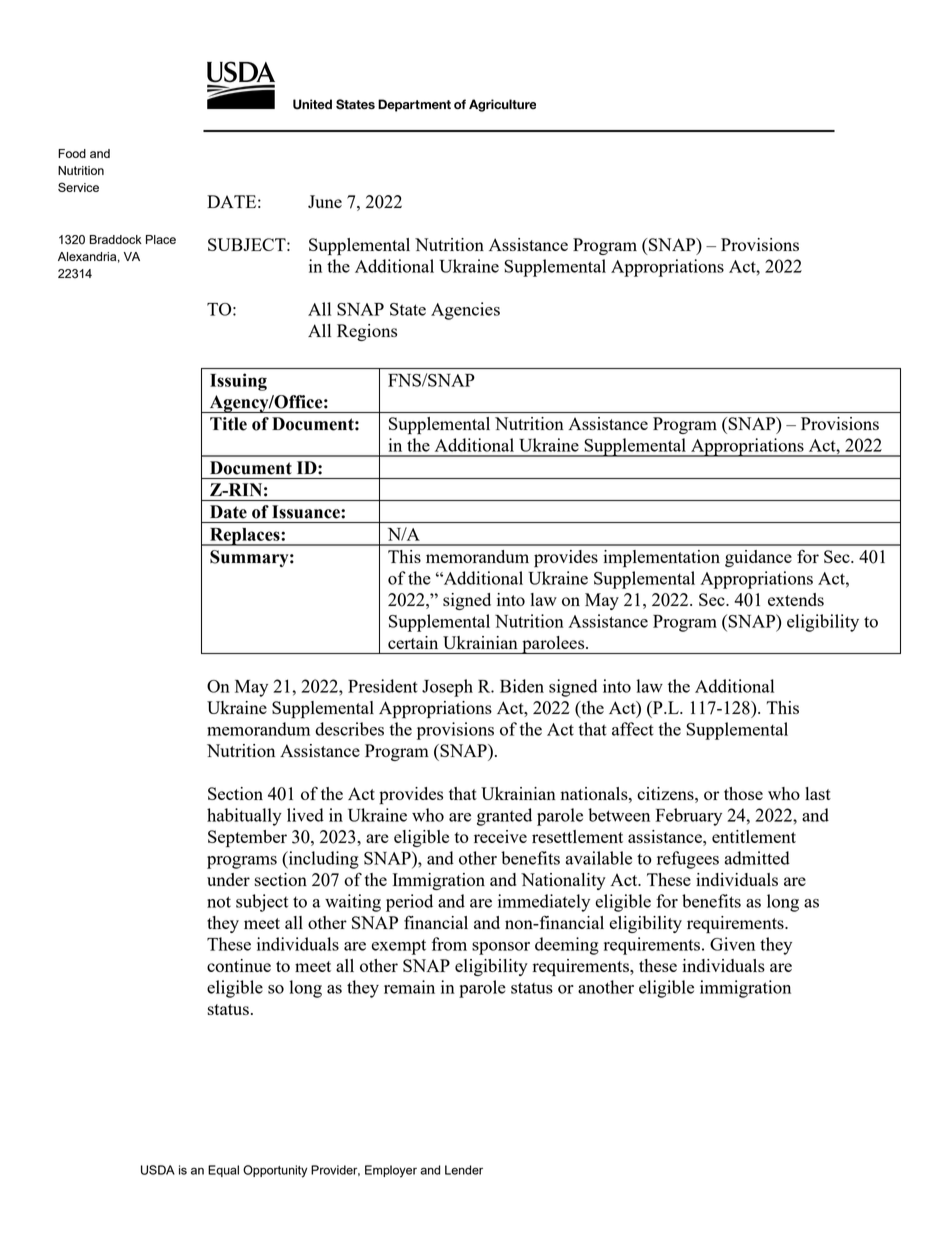 The height and width of the screenshot is (1233, 952). Describe the element at coordinates (228, 879) in the screenshot. I see `under` at that location.
